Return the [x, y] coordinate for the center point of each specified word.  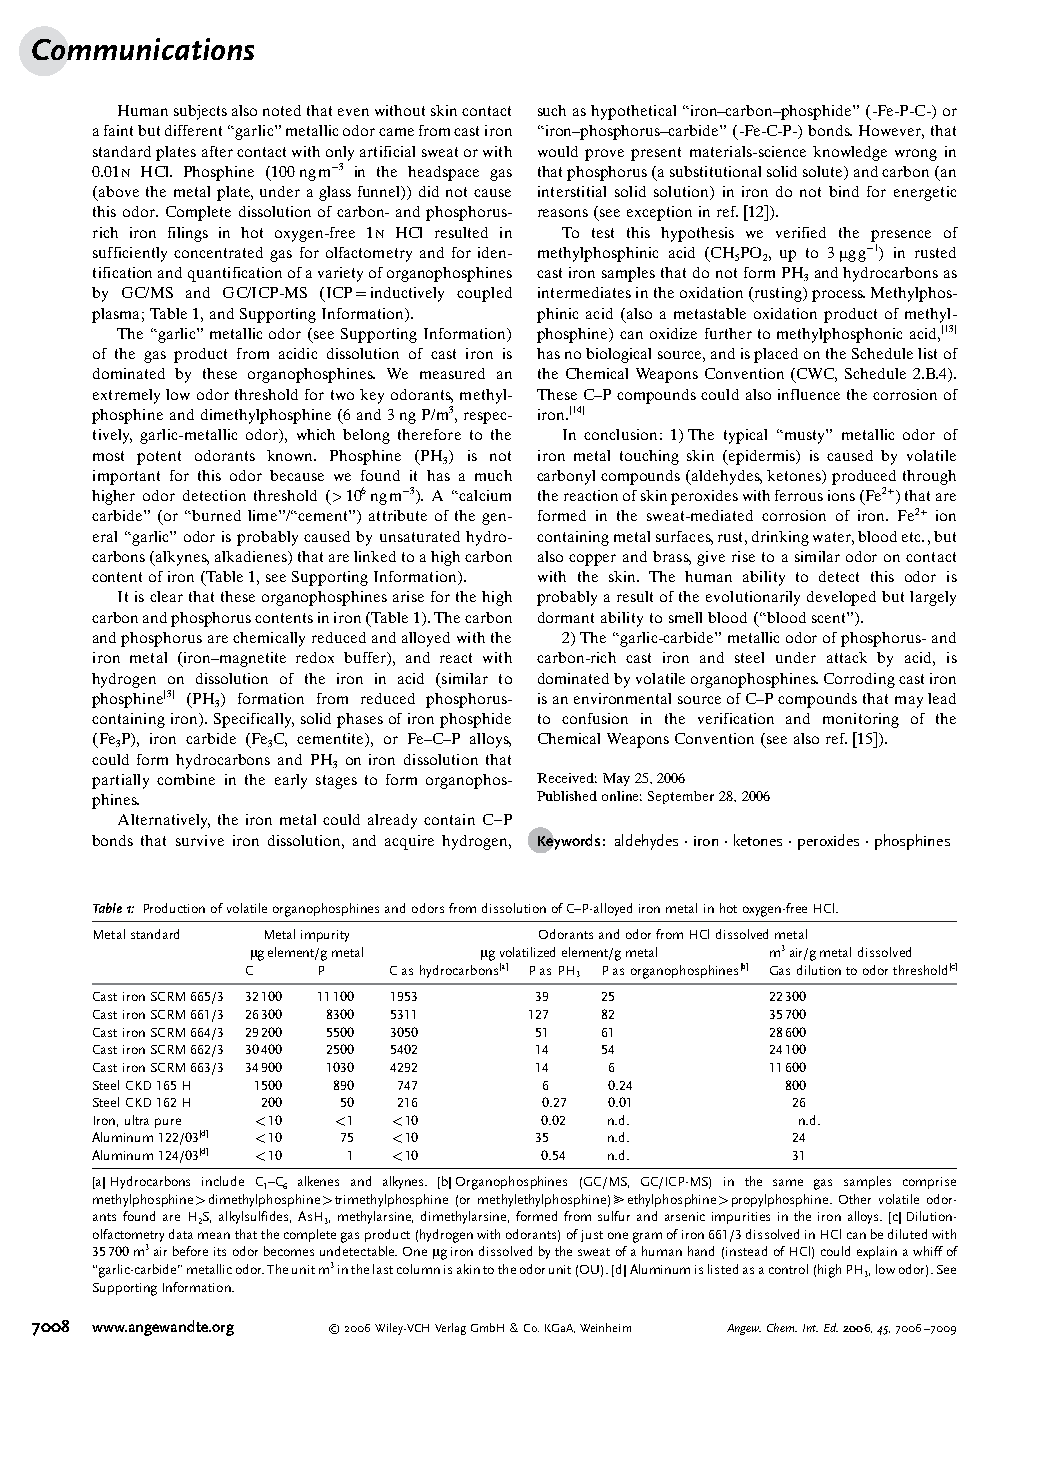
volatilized [527, 952]
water [833, 537]
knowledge [850, 153]
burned [215, 515]
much [493, 475]
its [220, 1251]
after [217, 151]
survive [200, 840]
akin [468, 1269]
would [558, 151]
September [681, 797]
